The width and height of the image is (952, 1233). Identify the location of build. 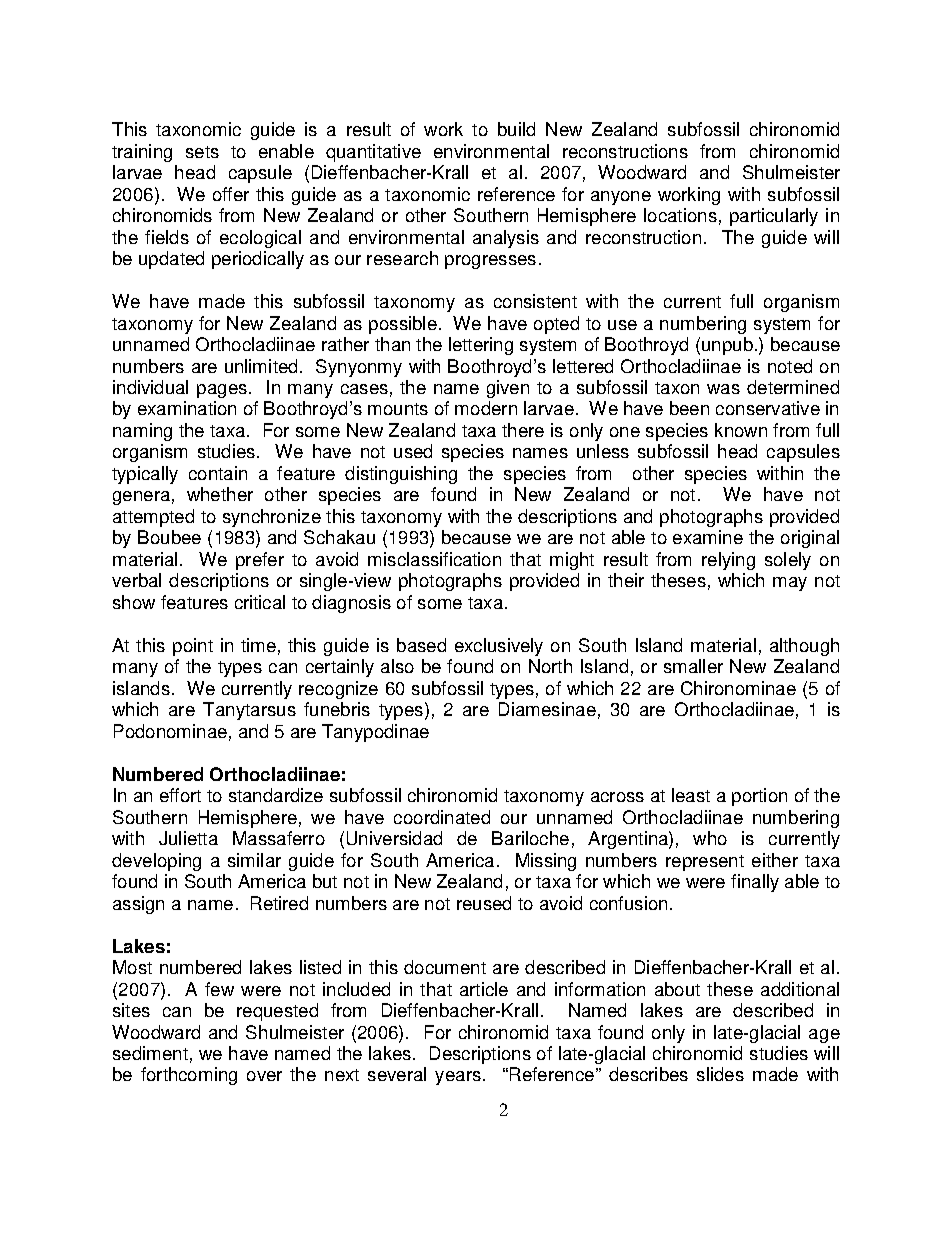
(516, 129).
